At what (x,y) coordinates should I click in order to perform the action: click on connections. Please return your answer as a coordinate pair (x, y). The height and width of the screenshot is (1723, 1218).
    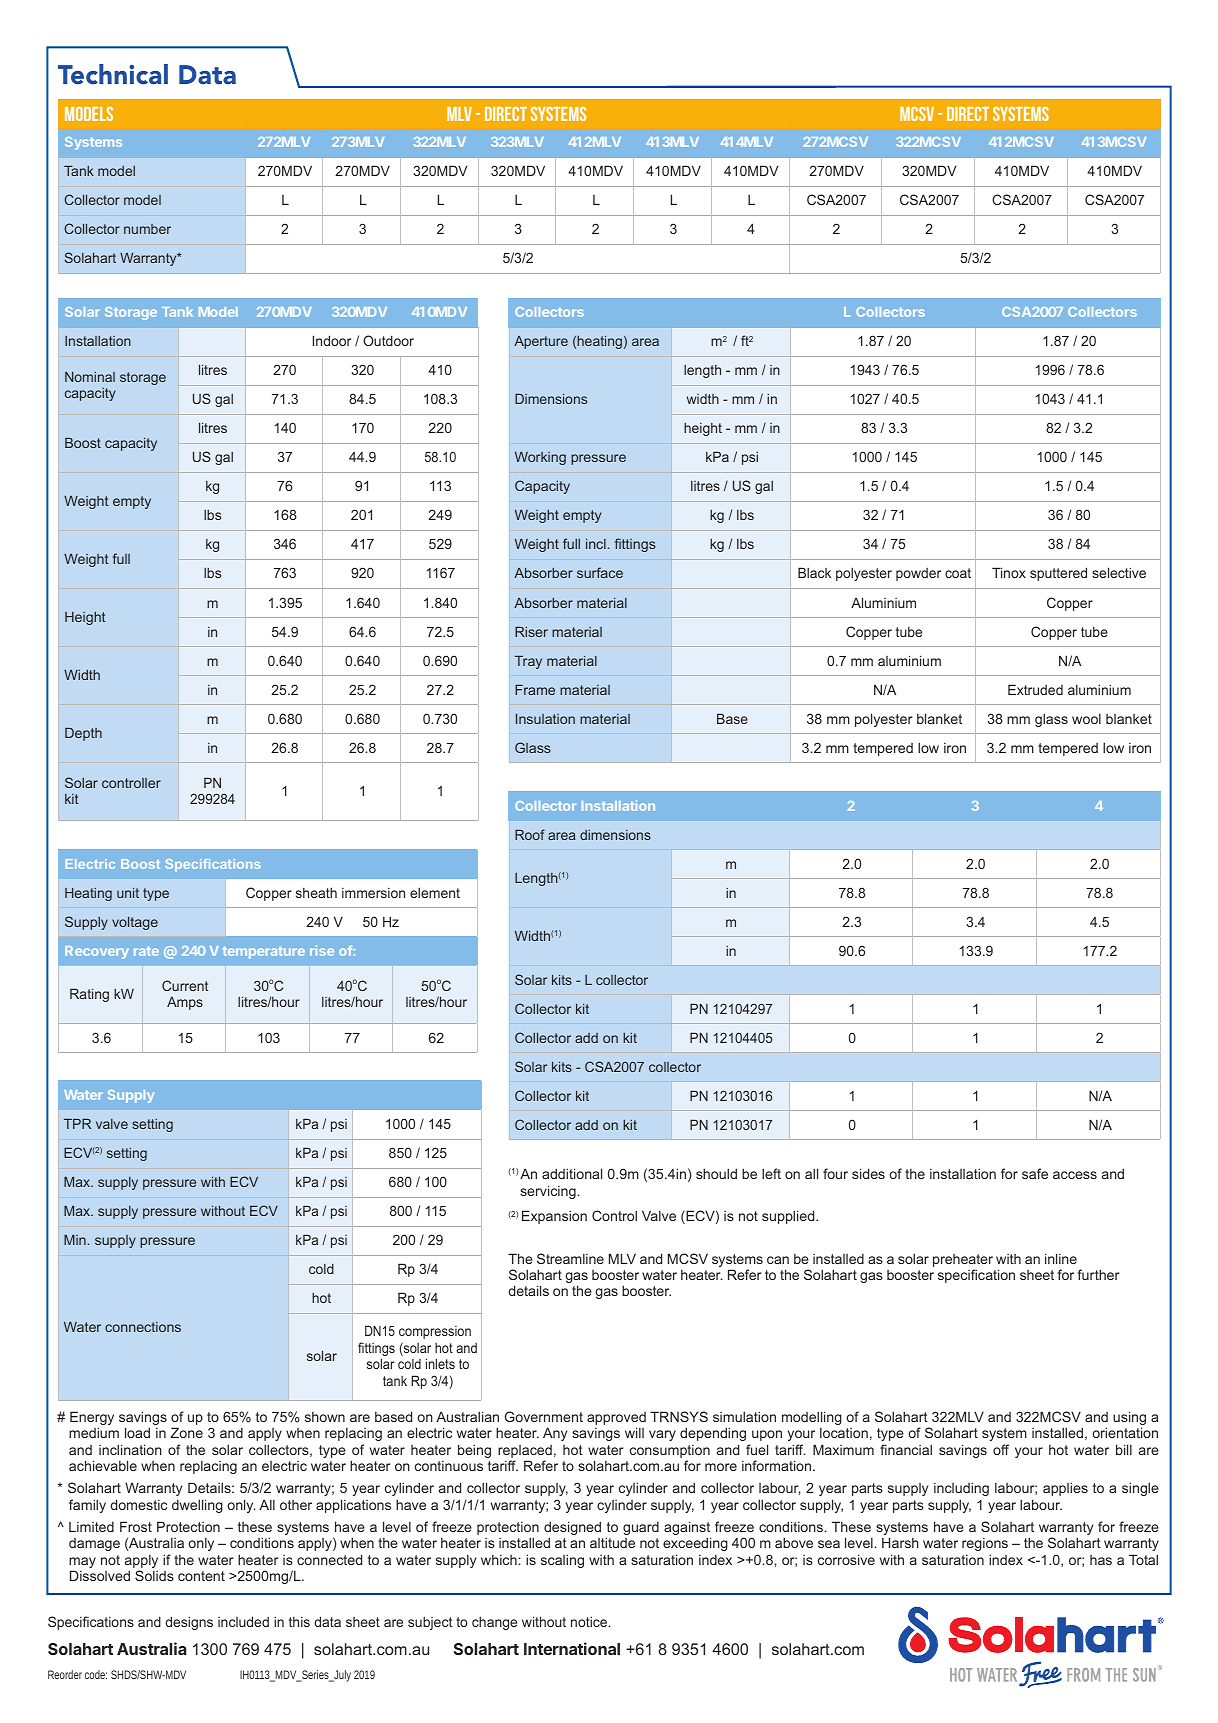
    Looking at the image, I should click on (143, 1327).
